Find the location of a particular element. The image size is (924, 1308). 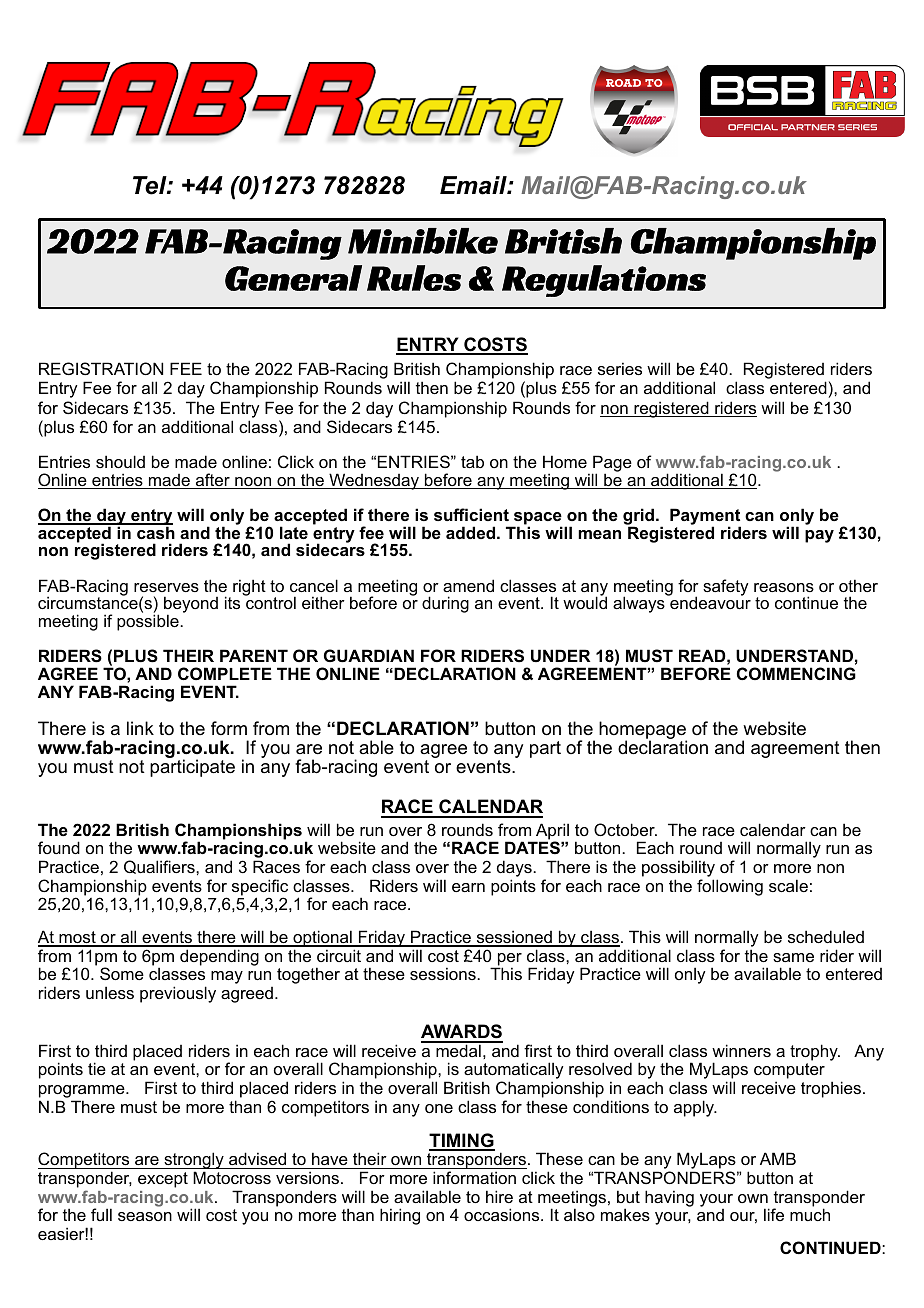

same is located at coordinates (793, 957).
